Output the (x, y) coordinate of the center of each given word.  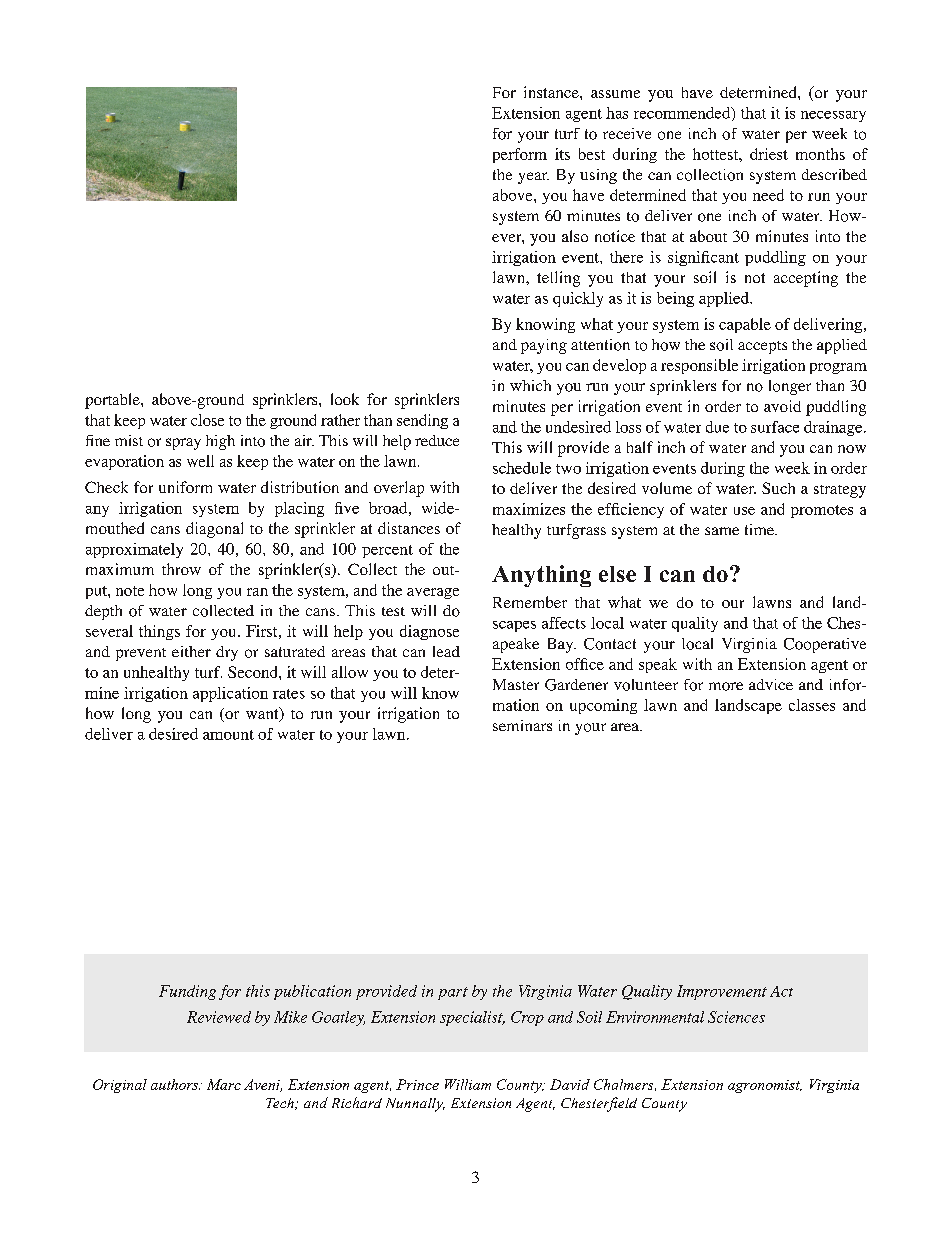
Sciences (736, 1017)
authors (175, 1084)
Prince (417, 1084)
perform (520, 155)
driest (769, 154)
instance (552, 92)
